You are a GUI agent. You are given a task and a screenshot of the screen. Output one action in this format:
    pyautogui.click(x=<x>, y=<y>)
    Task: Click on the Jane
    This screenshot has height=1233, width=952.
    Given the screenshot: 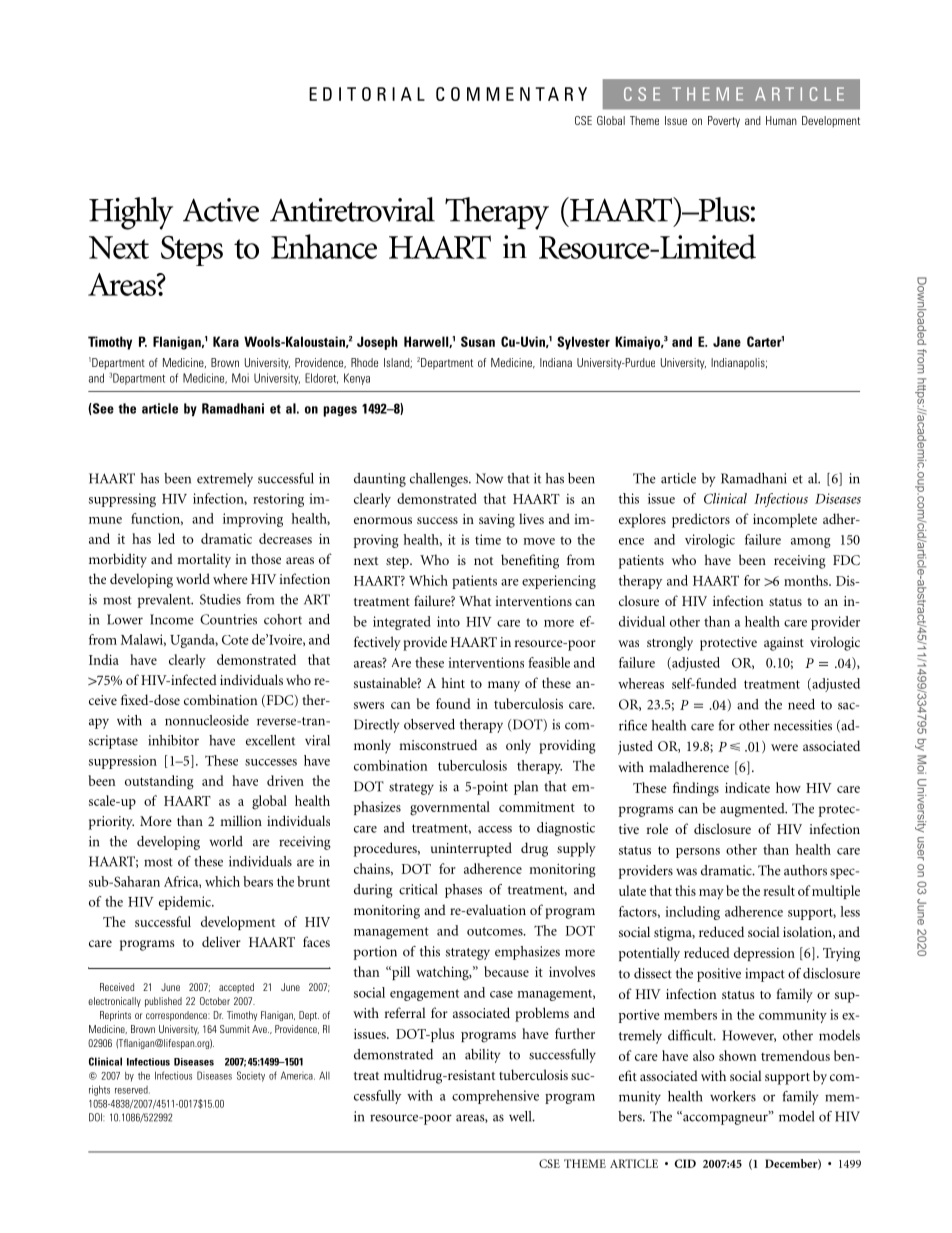 What is the action you would take?
    pyautogui.click(x=727, y=341)
